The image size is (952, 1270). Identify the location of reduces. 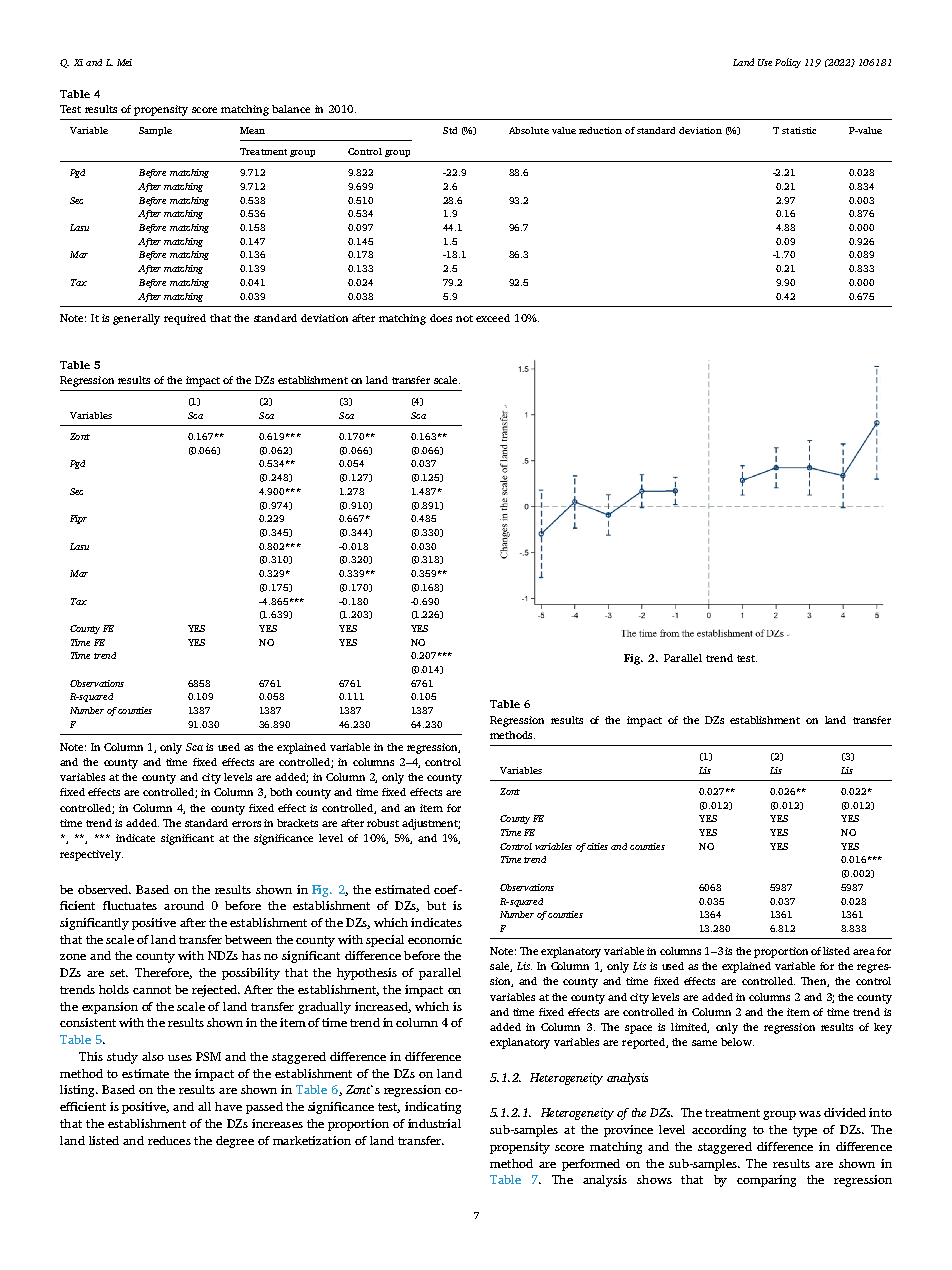
(169, 1140).
